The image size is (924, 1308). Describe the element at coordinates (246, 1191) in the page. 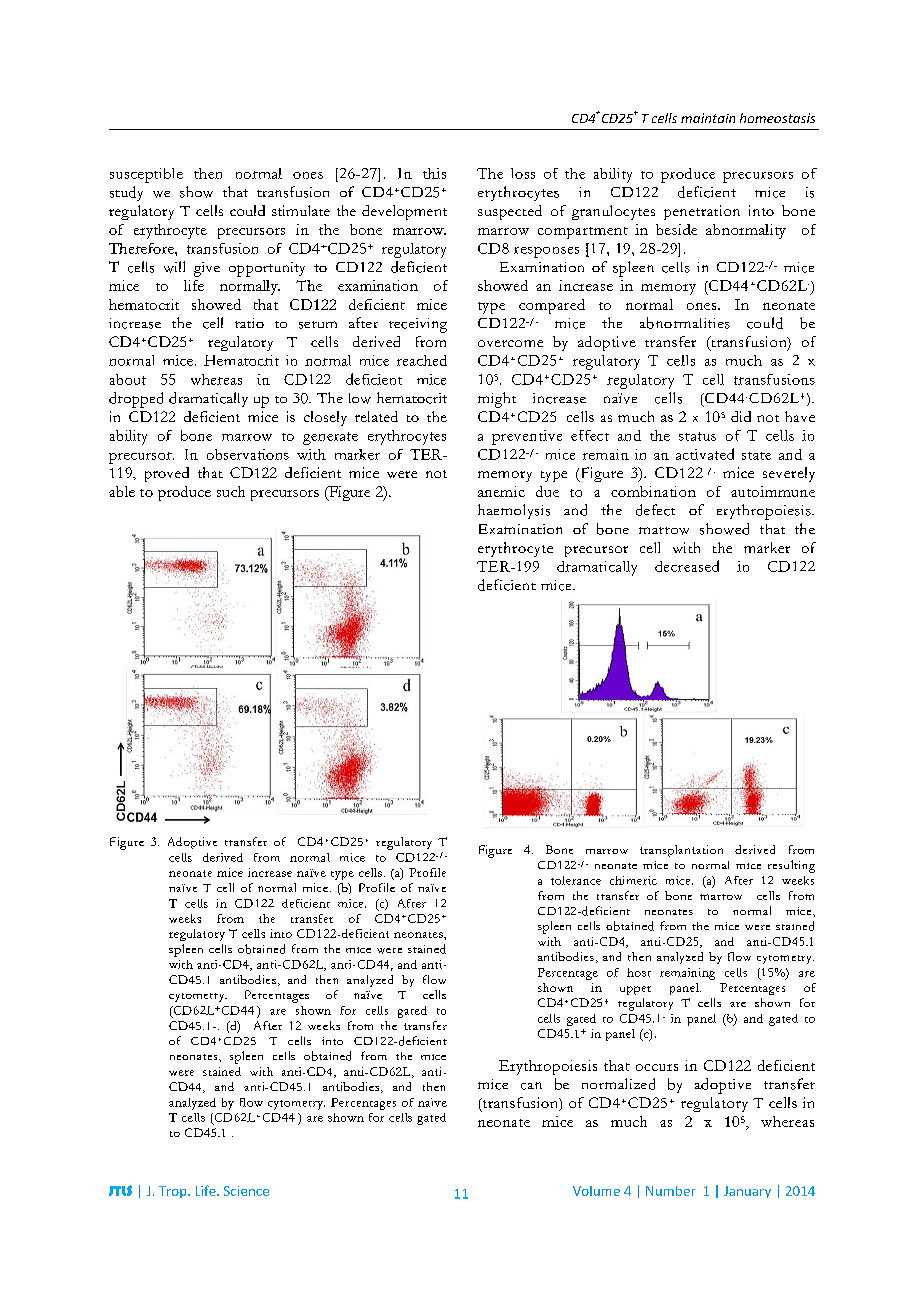

I see `Science` at that location.
